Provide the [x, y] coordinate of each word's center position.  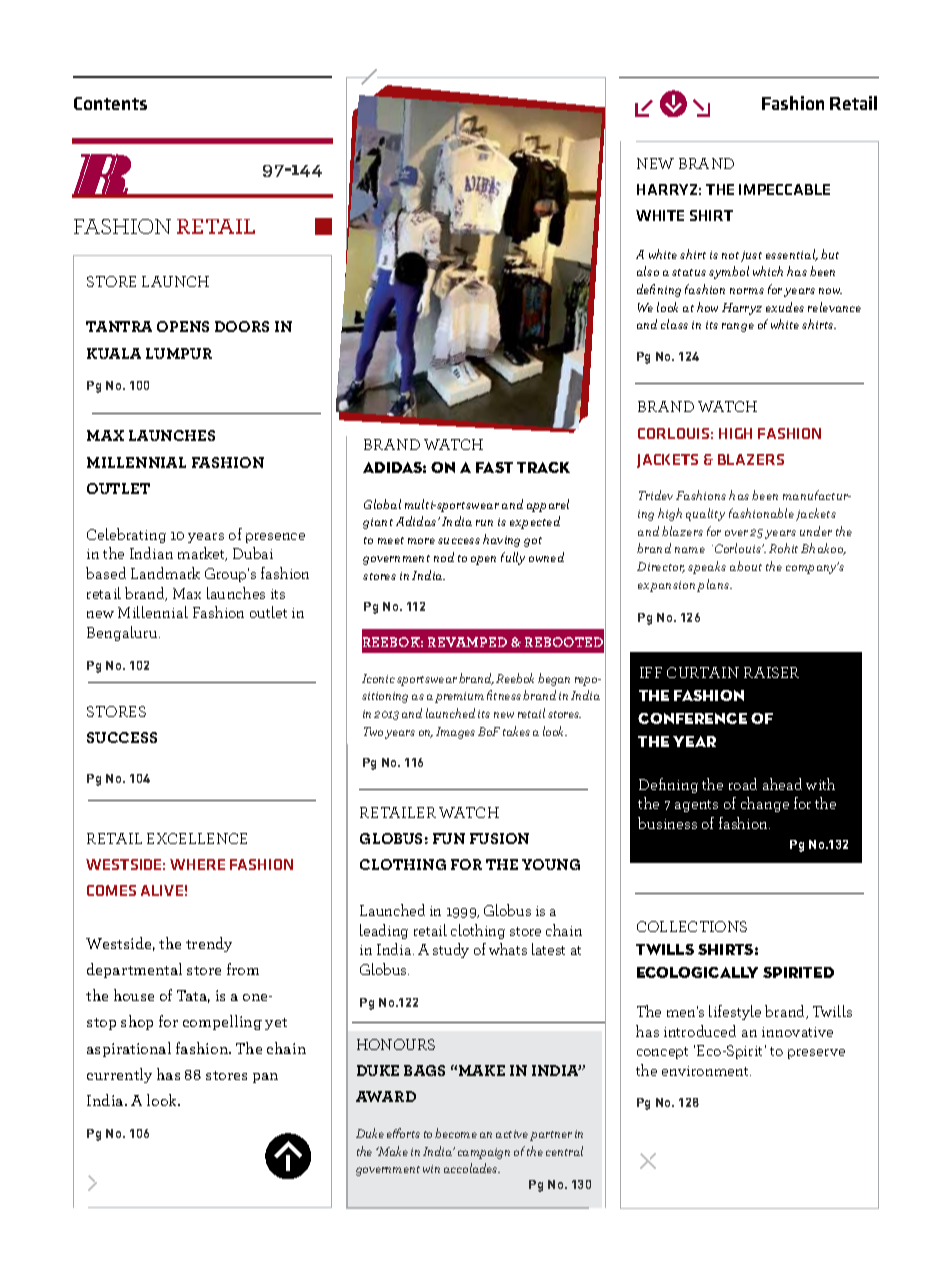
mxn [672, 103]
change [765, 804]
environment [706, 1071]
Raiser [771, 672]
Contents [110, 103]
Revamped [467, 642]
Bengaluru [123, 633]
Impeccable [784, 189]
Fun [449, 838]
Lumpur [179, 353]
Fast [494, 467]
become [456, 1133]
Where [197, 864]
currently [119, 1075]
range [738, 327]
